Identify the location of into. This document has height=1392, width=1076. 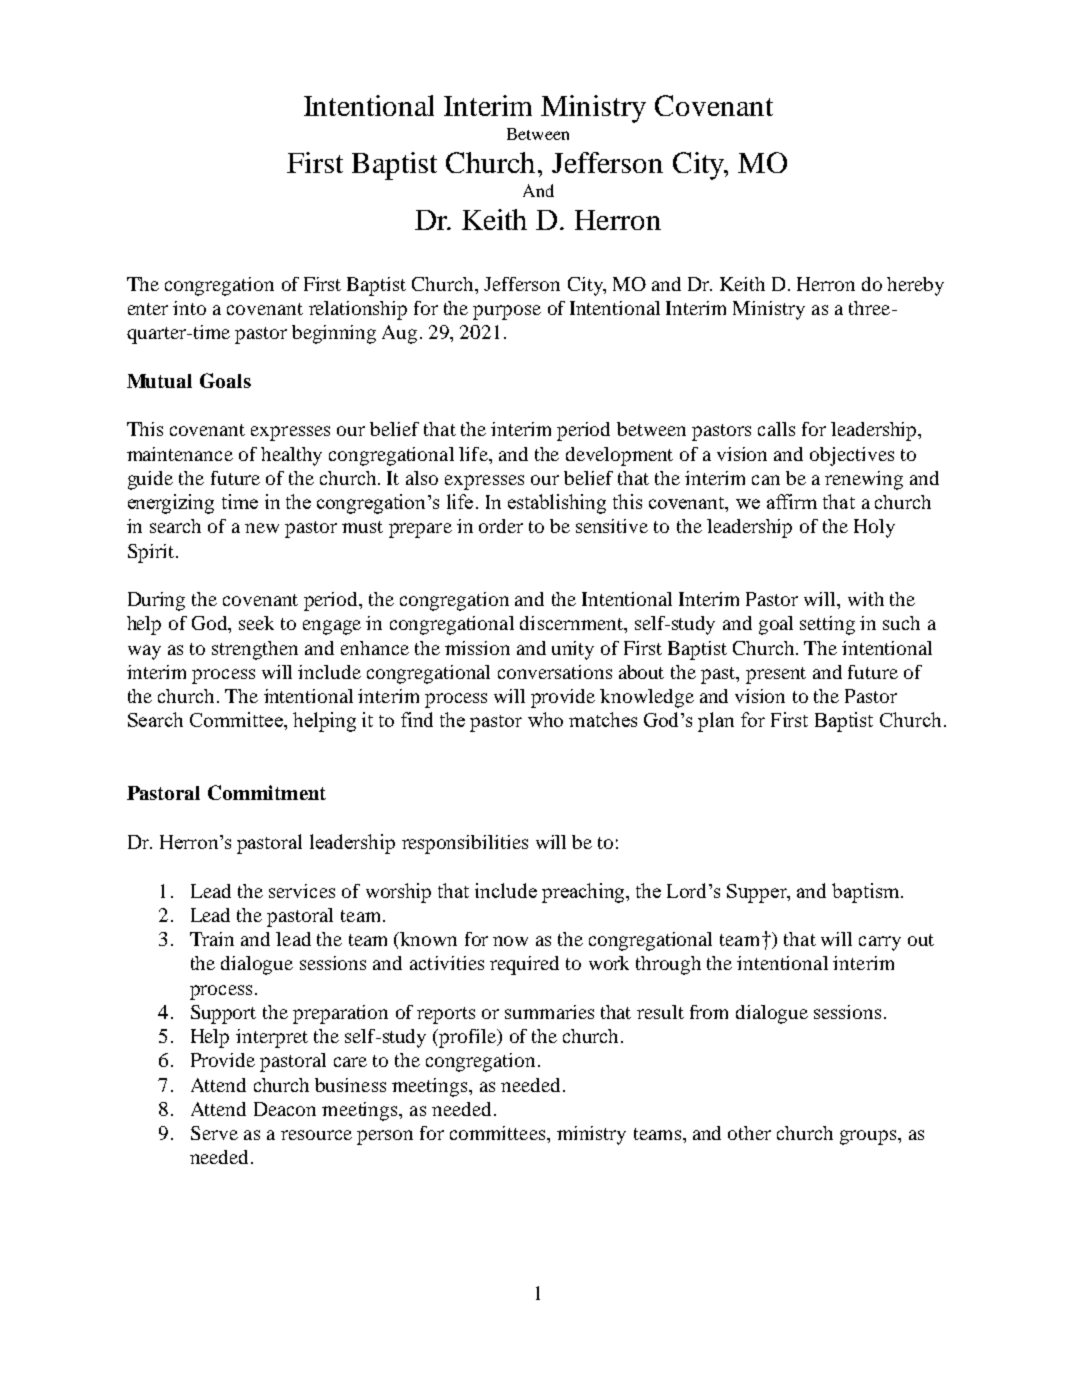
(189, 308).
